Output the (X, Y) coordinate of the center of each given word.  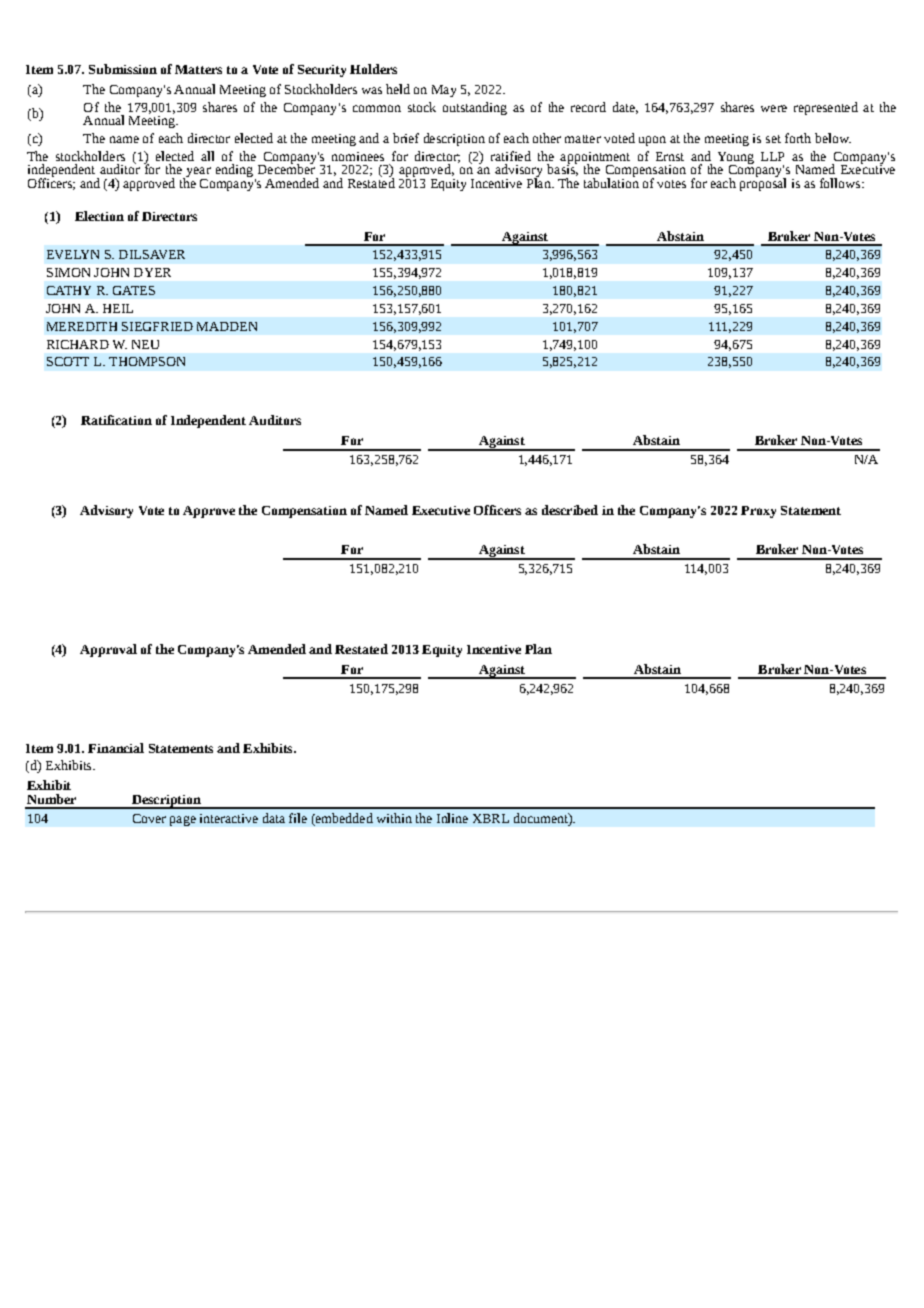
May (444, 91)
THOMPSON (147, 361)
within (394, 818)
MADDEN (227, 326)
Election (99, 216)
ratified (511, 156)
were (774, 108)
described (570, 510)
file (298, 818)
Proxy (758, 512)
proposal (763, 183)
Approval (108, 650)
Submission (123, 69)
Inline (452, 818)
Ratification (116, 420)
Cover (149, 818)
